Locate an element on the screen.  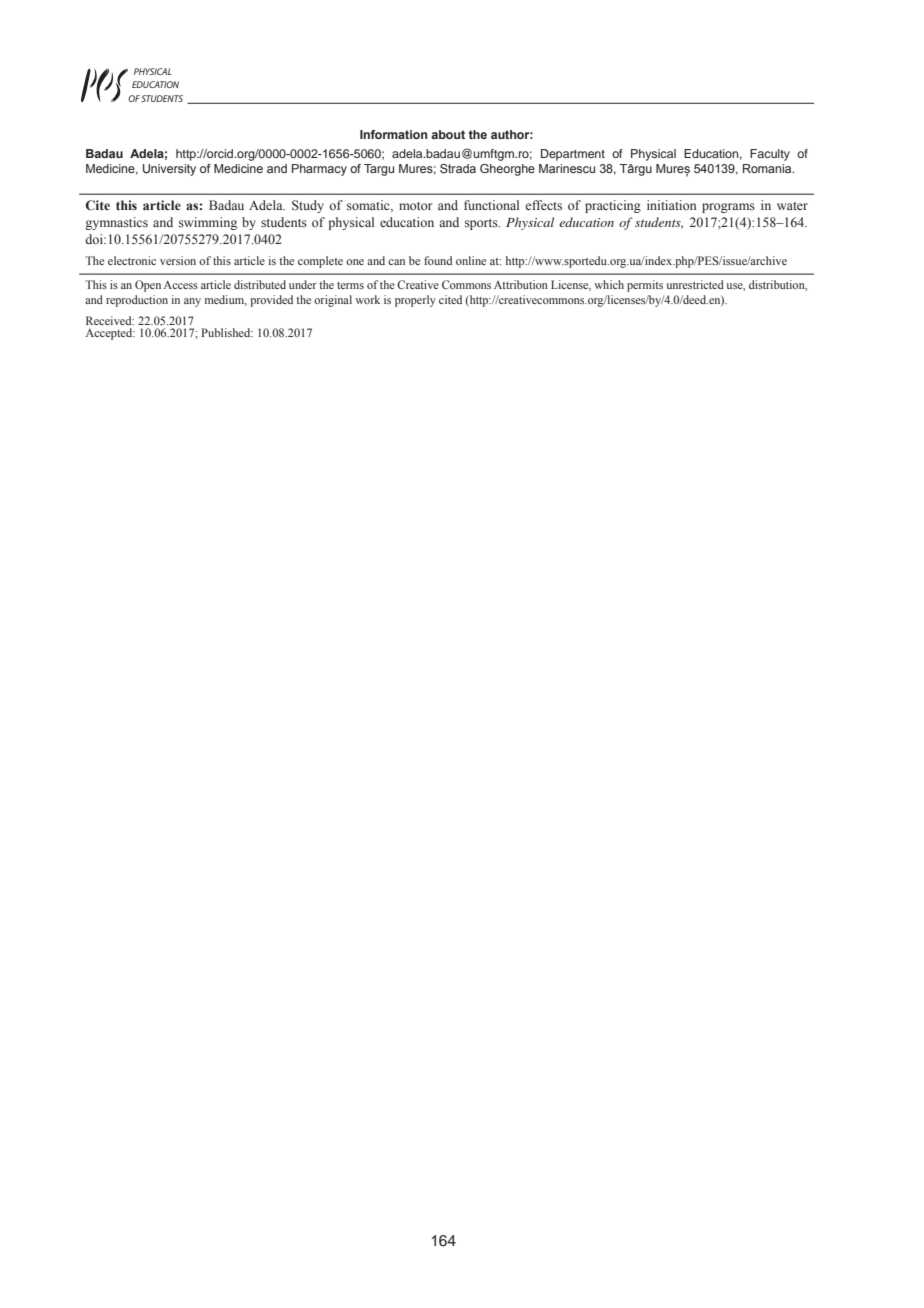
sports is located at coordinates (482, 224).
